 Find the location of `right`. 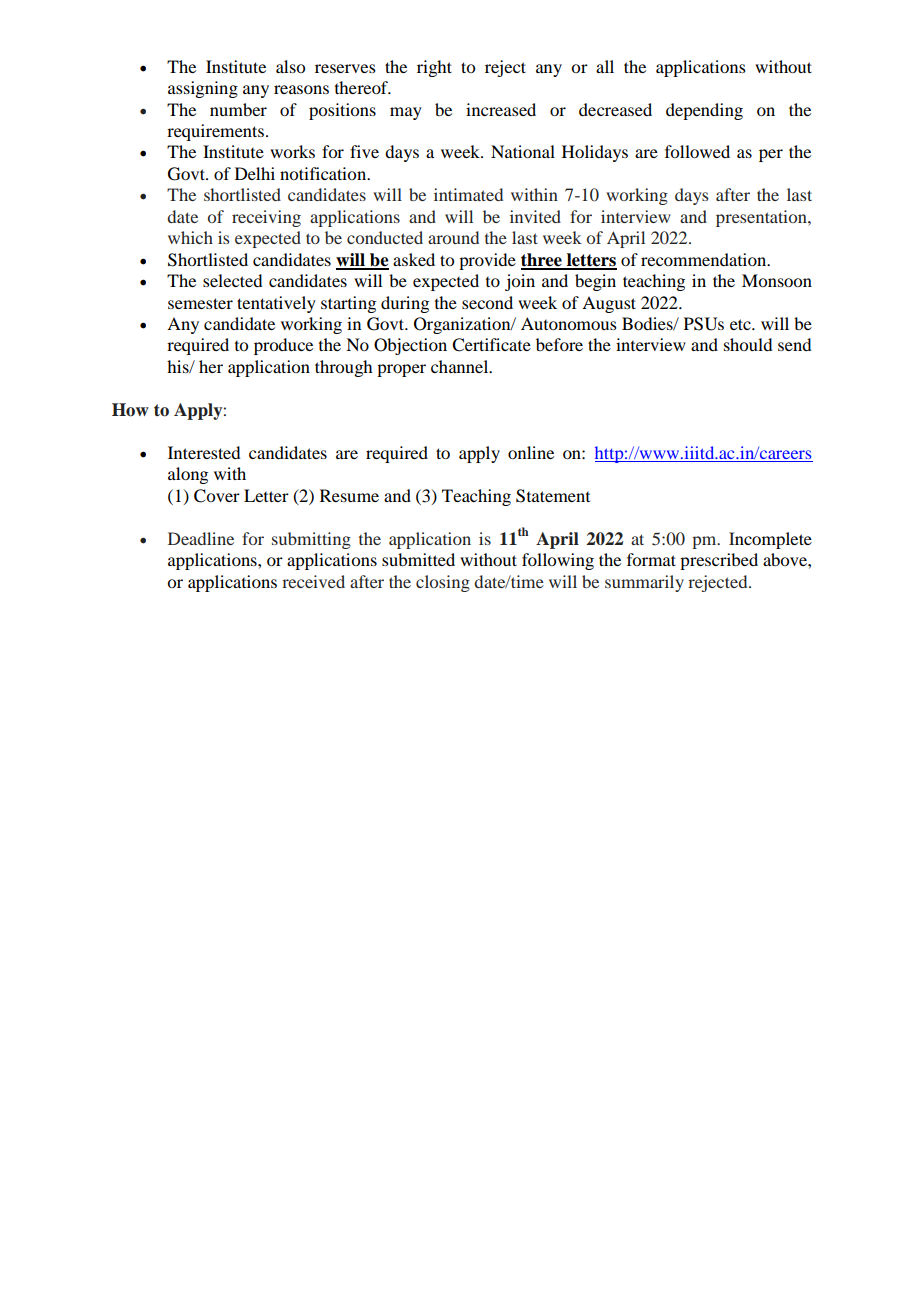

right is located at coordinates (434, 68).
